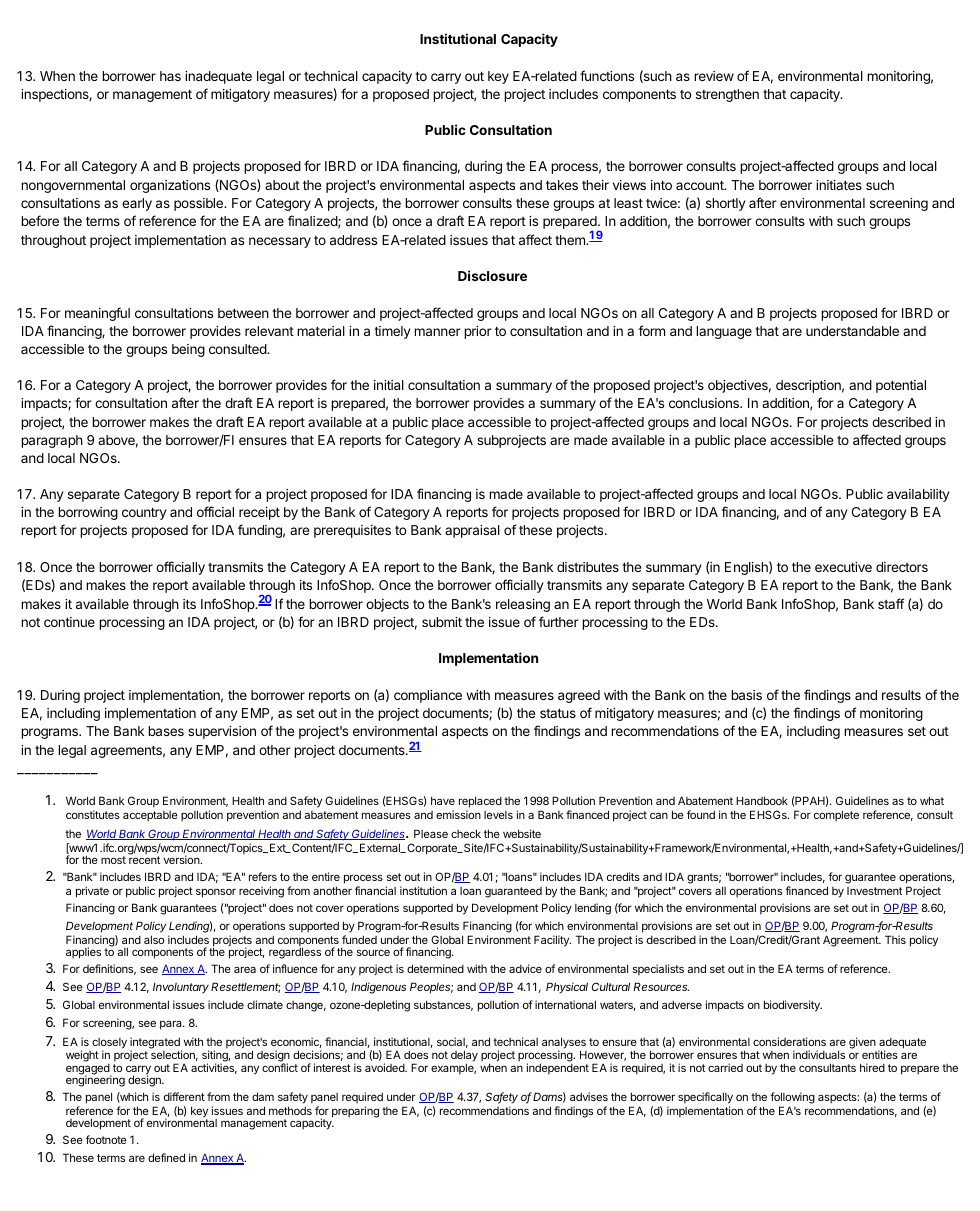 This screenshot has height=1211, width=980. I want to click on appraisal, so click(472, 531).
